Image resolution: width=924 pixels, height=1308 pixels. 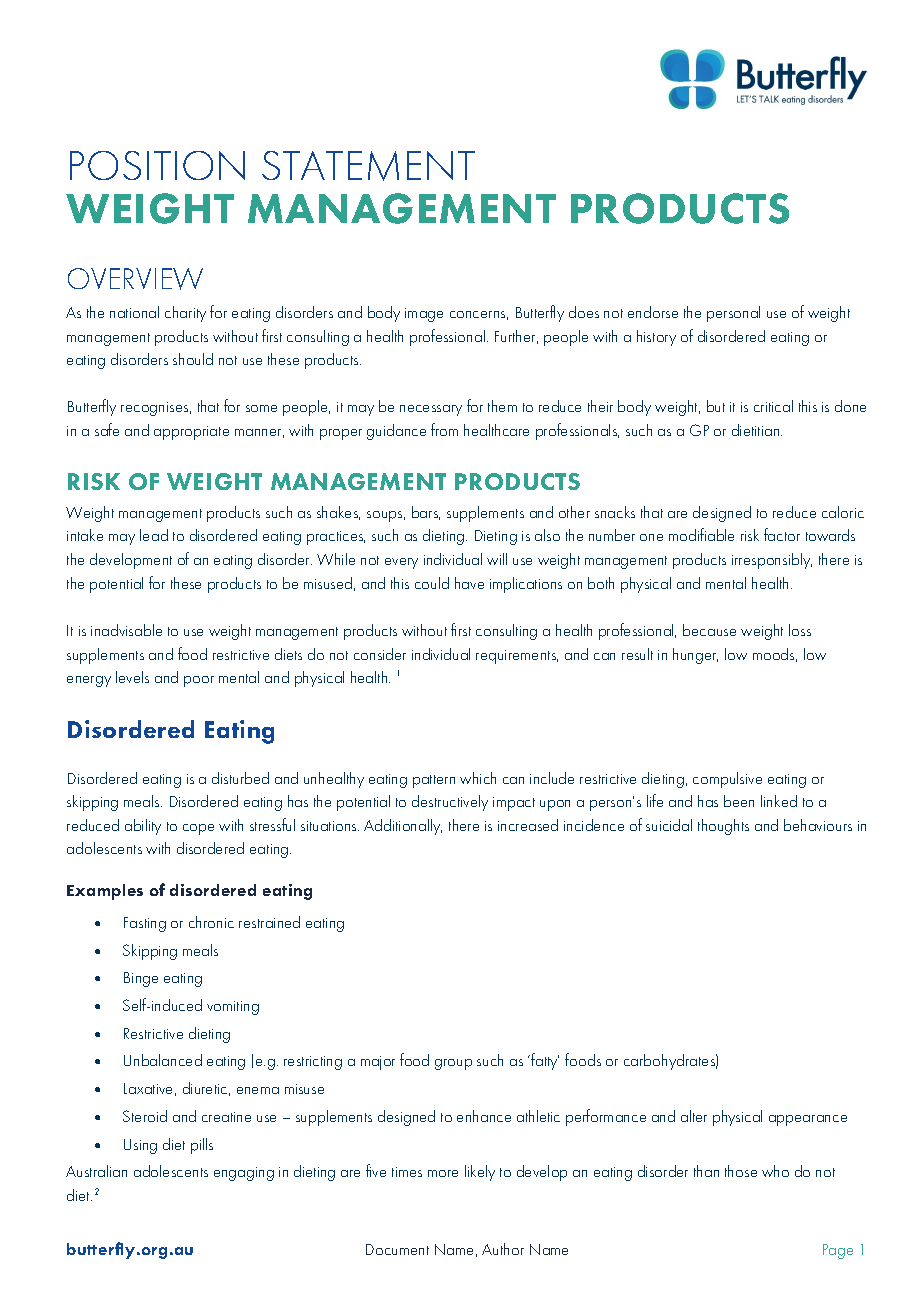 I want to click on Author, so click(x=503, y=1249).
